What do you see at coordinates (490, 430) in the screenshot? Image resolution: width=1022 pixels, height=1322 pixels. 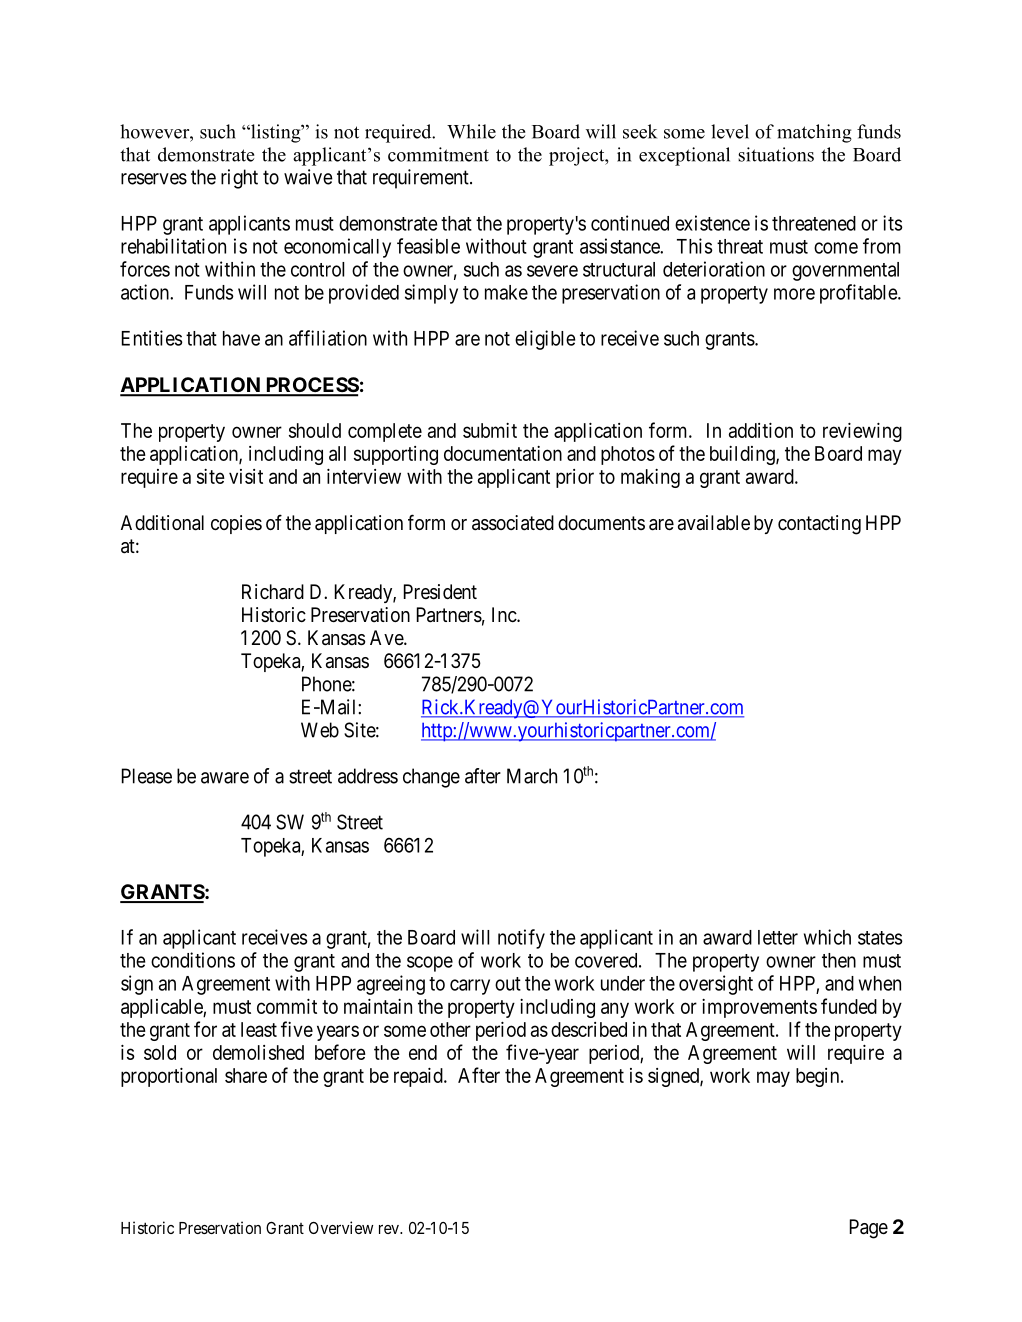 I see `submit` at bounding box center [490, 430].
